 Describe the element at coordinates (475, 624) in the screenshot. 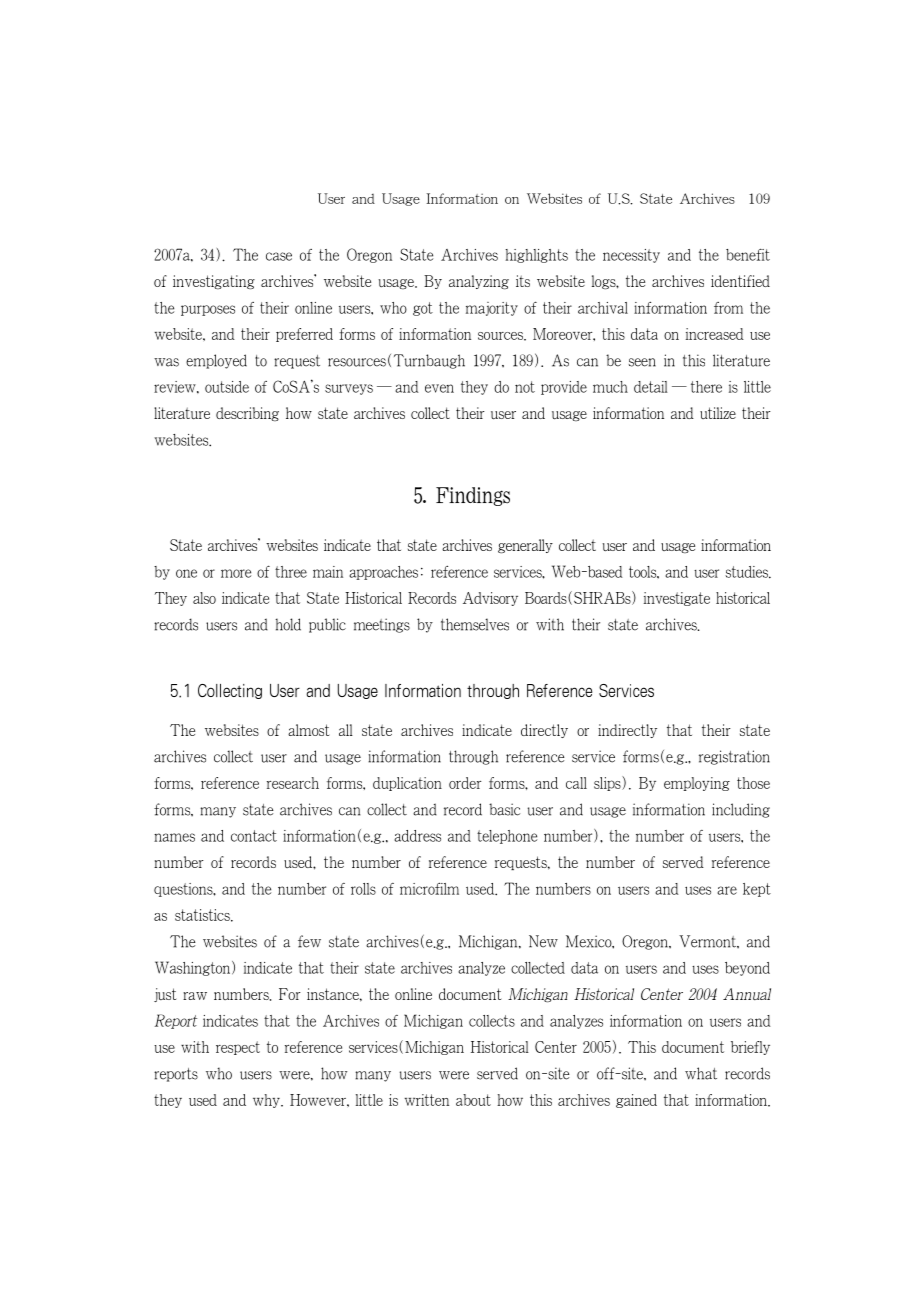

I see `themselves` at that location.
